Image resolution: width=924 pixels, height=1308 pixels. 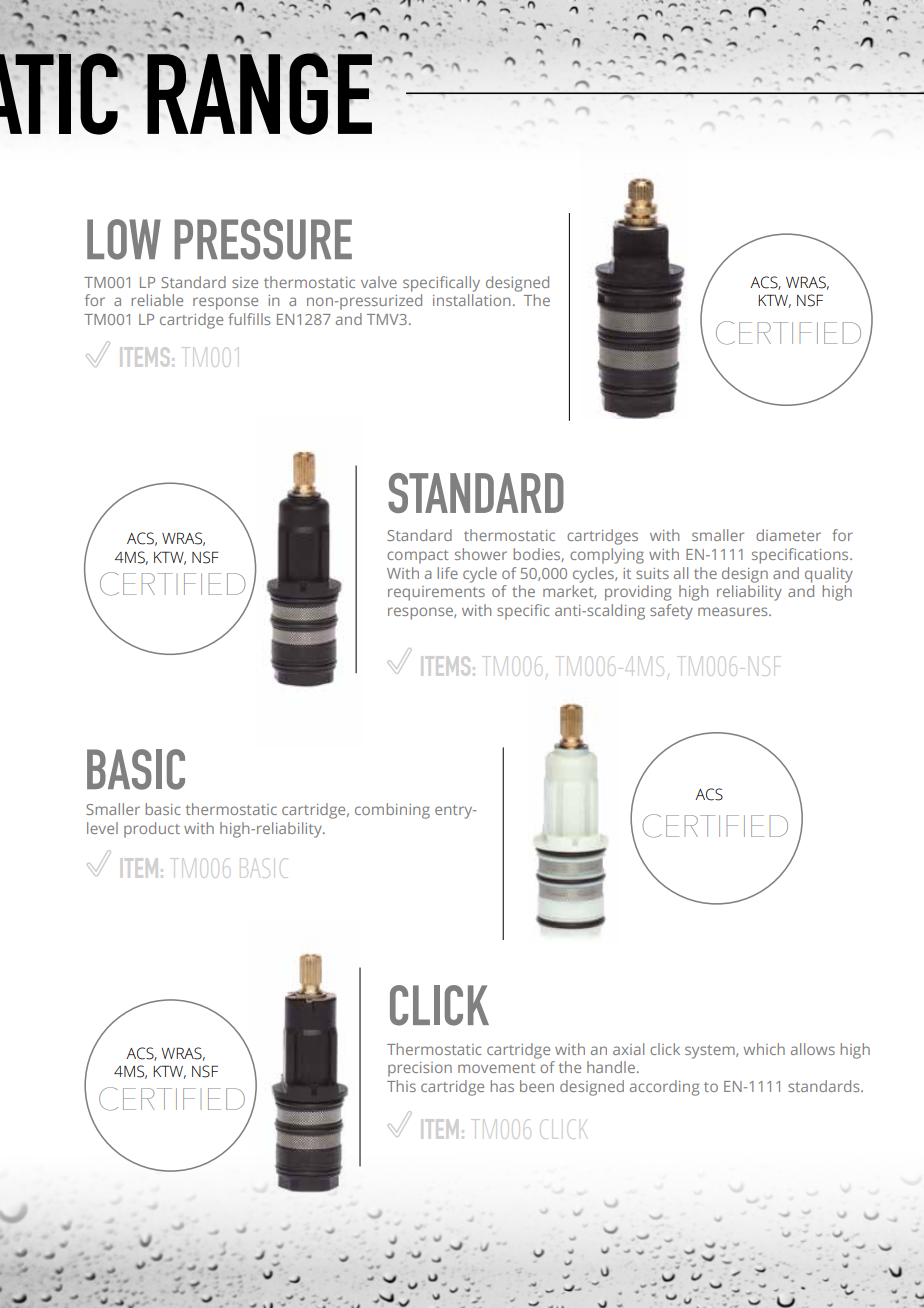 What do you see at coordinates (788, 535) in the image?
I see `diameter` at bounding box center [788, 535].
